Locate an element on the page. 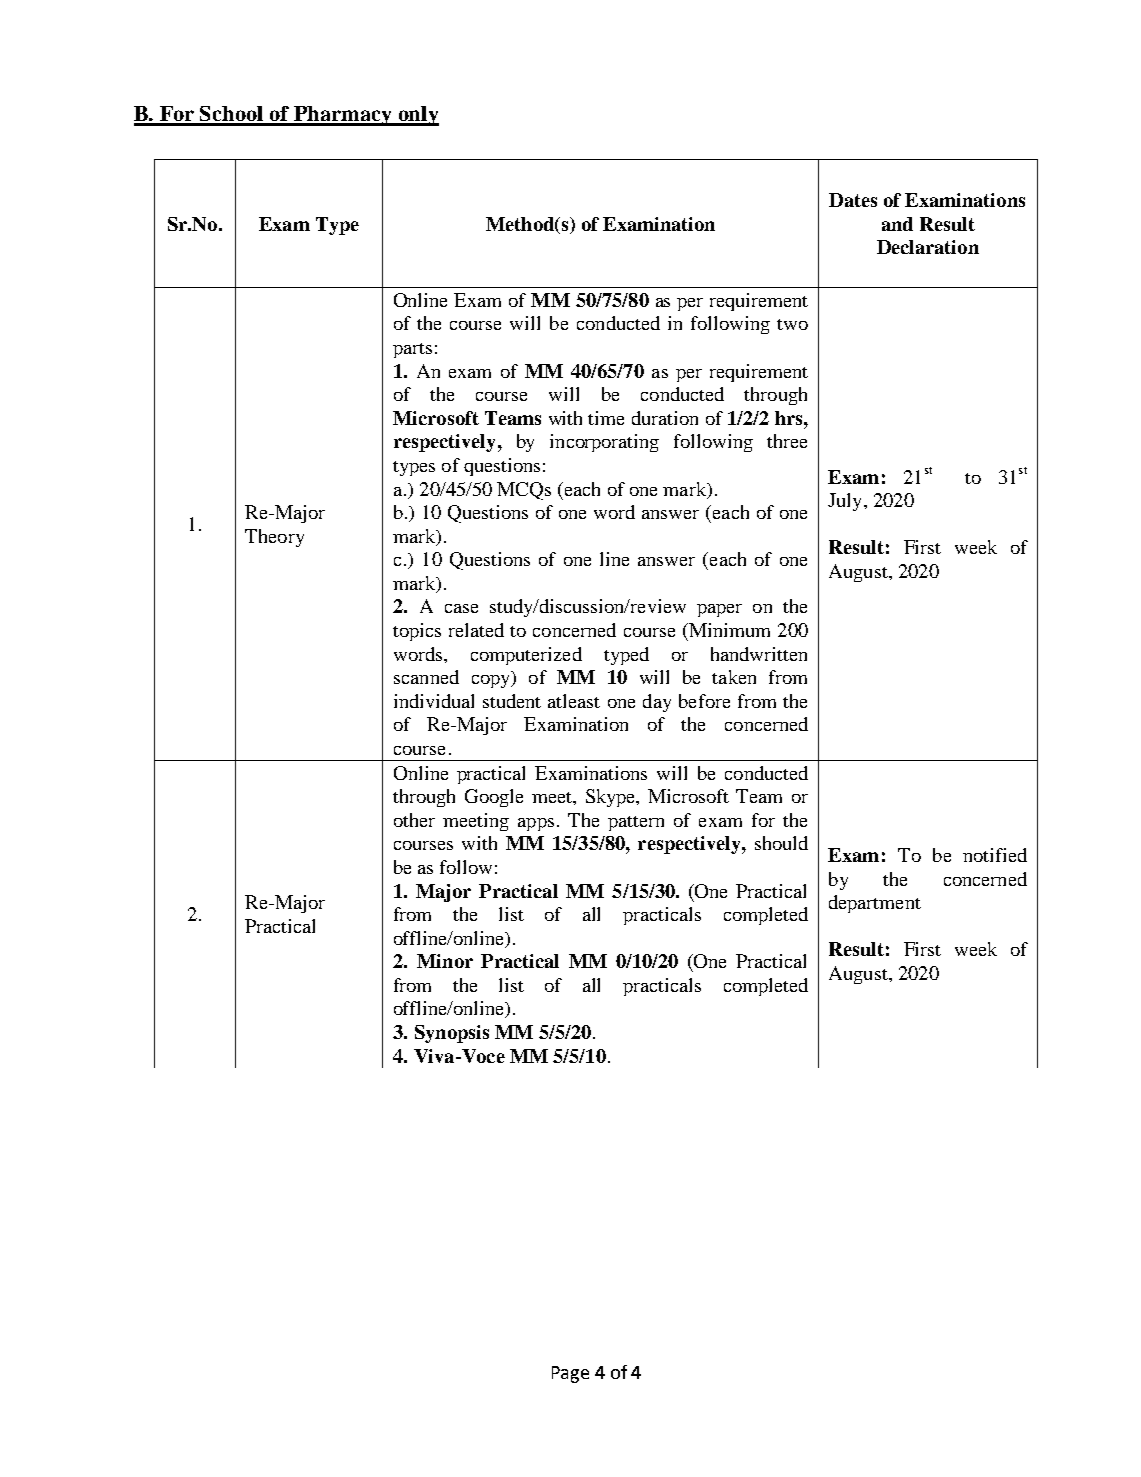 This image has width=1141, height=1477. individual is located at coordinates (434, 701).
